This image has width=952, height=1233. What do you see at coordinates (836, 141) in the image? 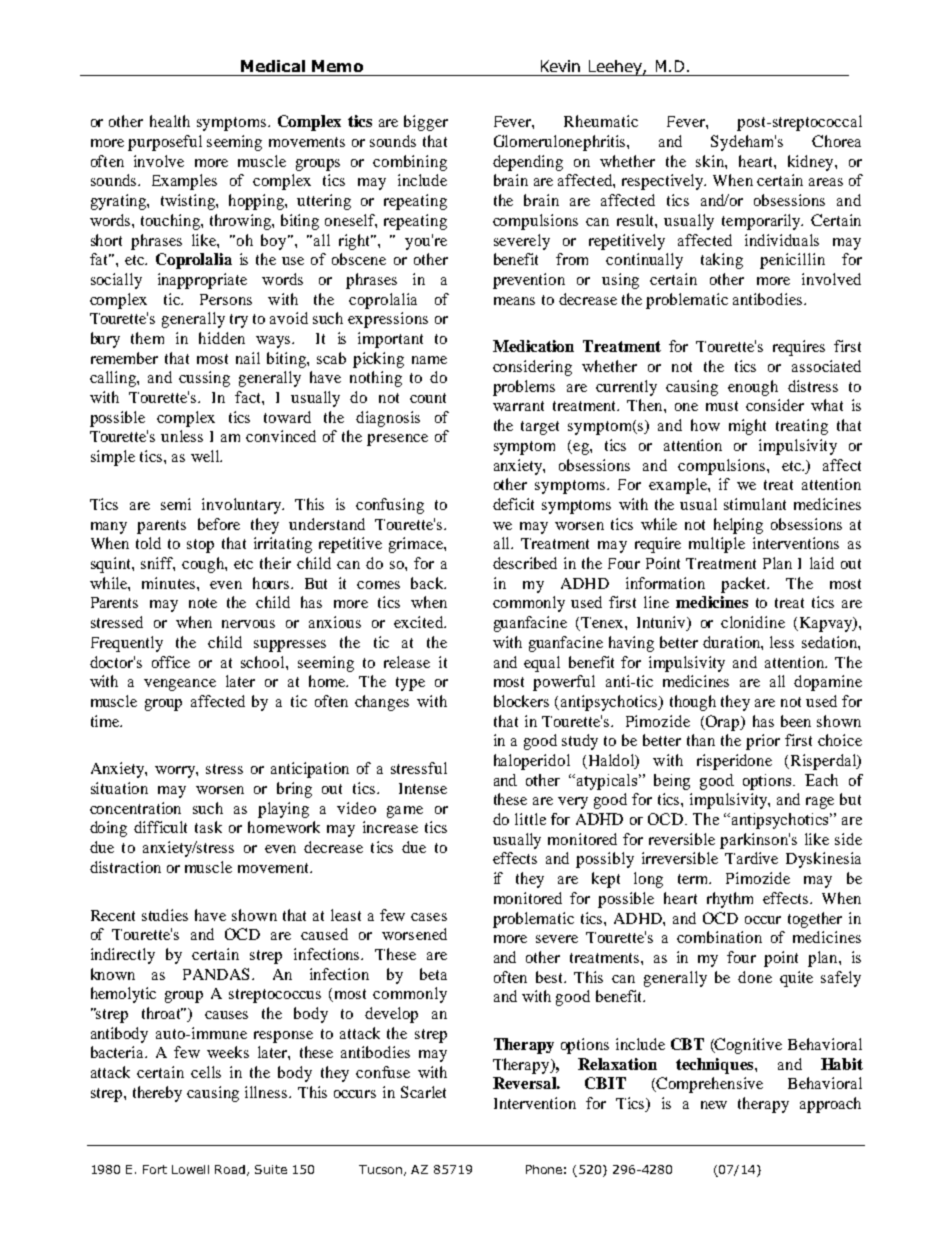
I see `Chorea` at bounding box center [836, 141].
